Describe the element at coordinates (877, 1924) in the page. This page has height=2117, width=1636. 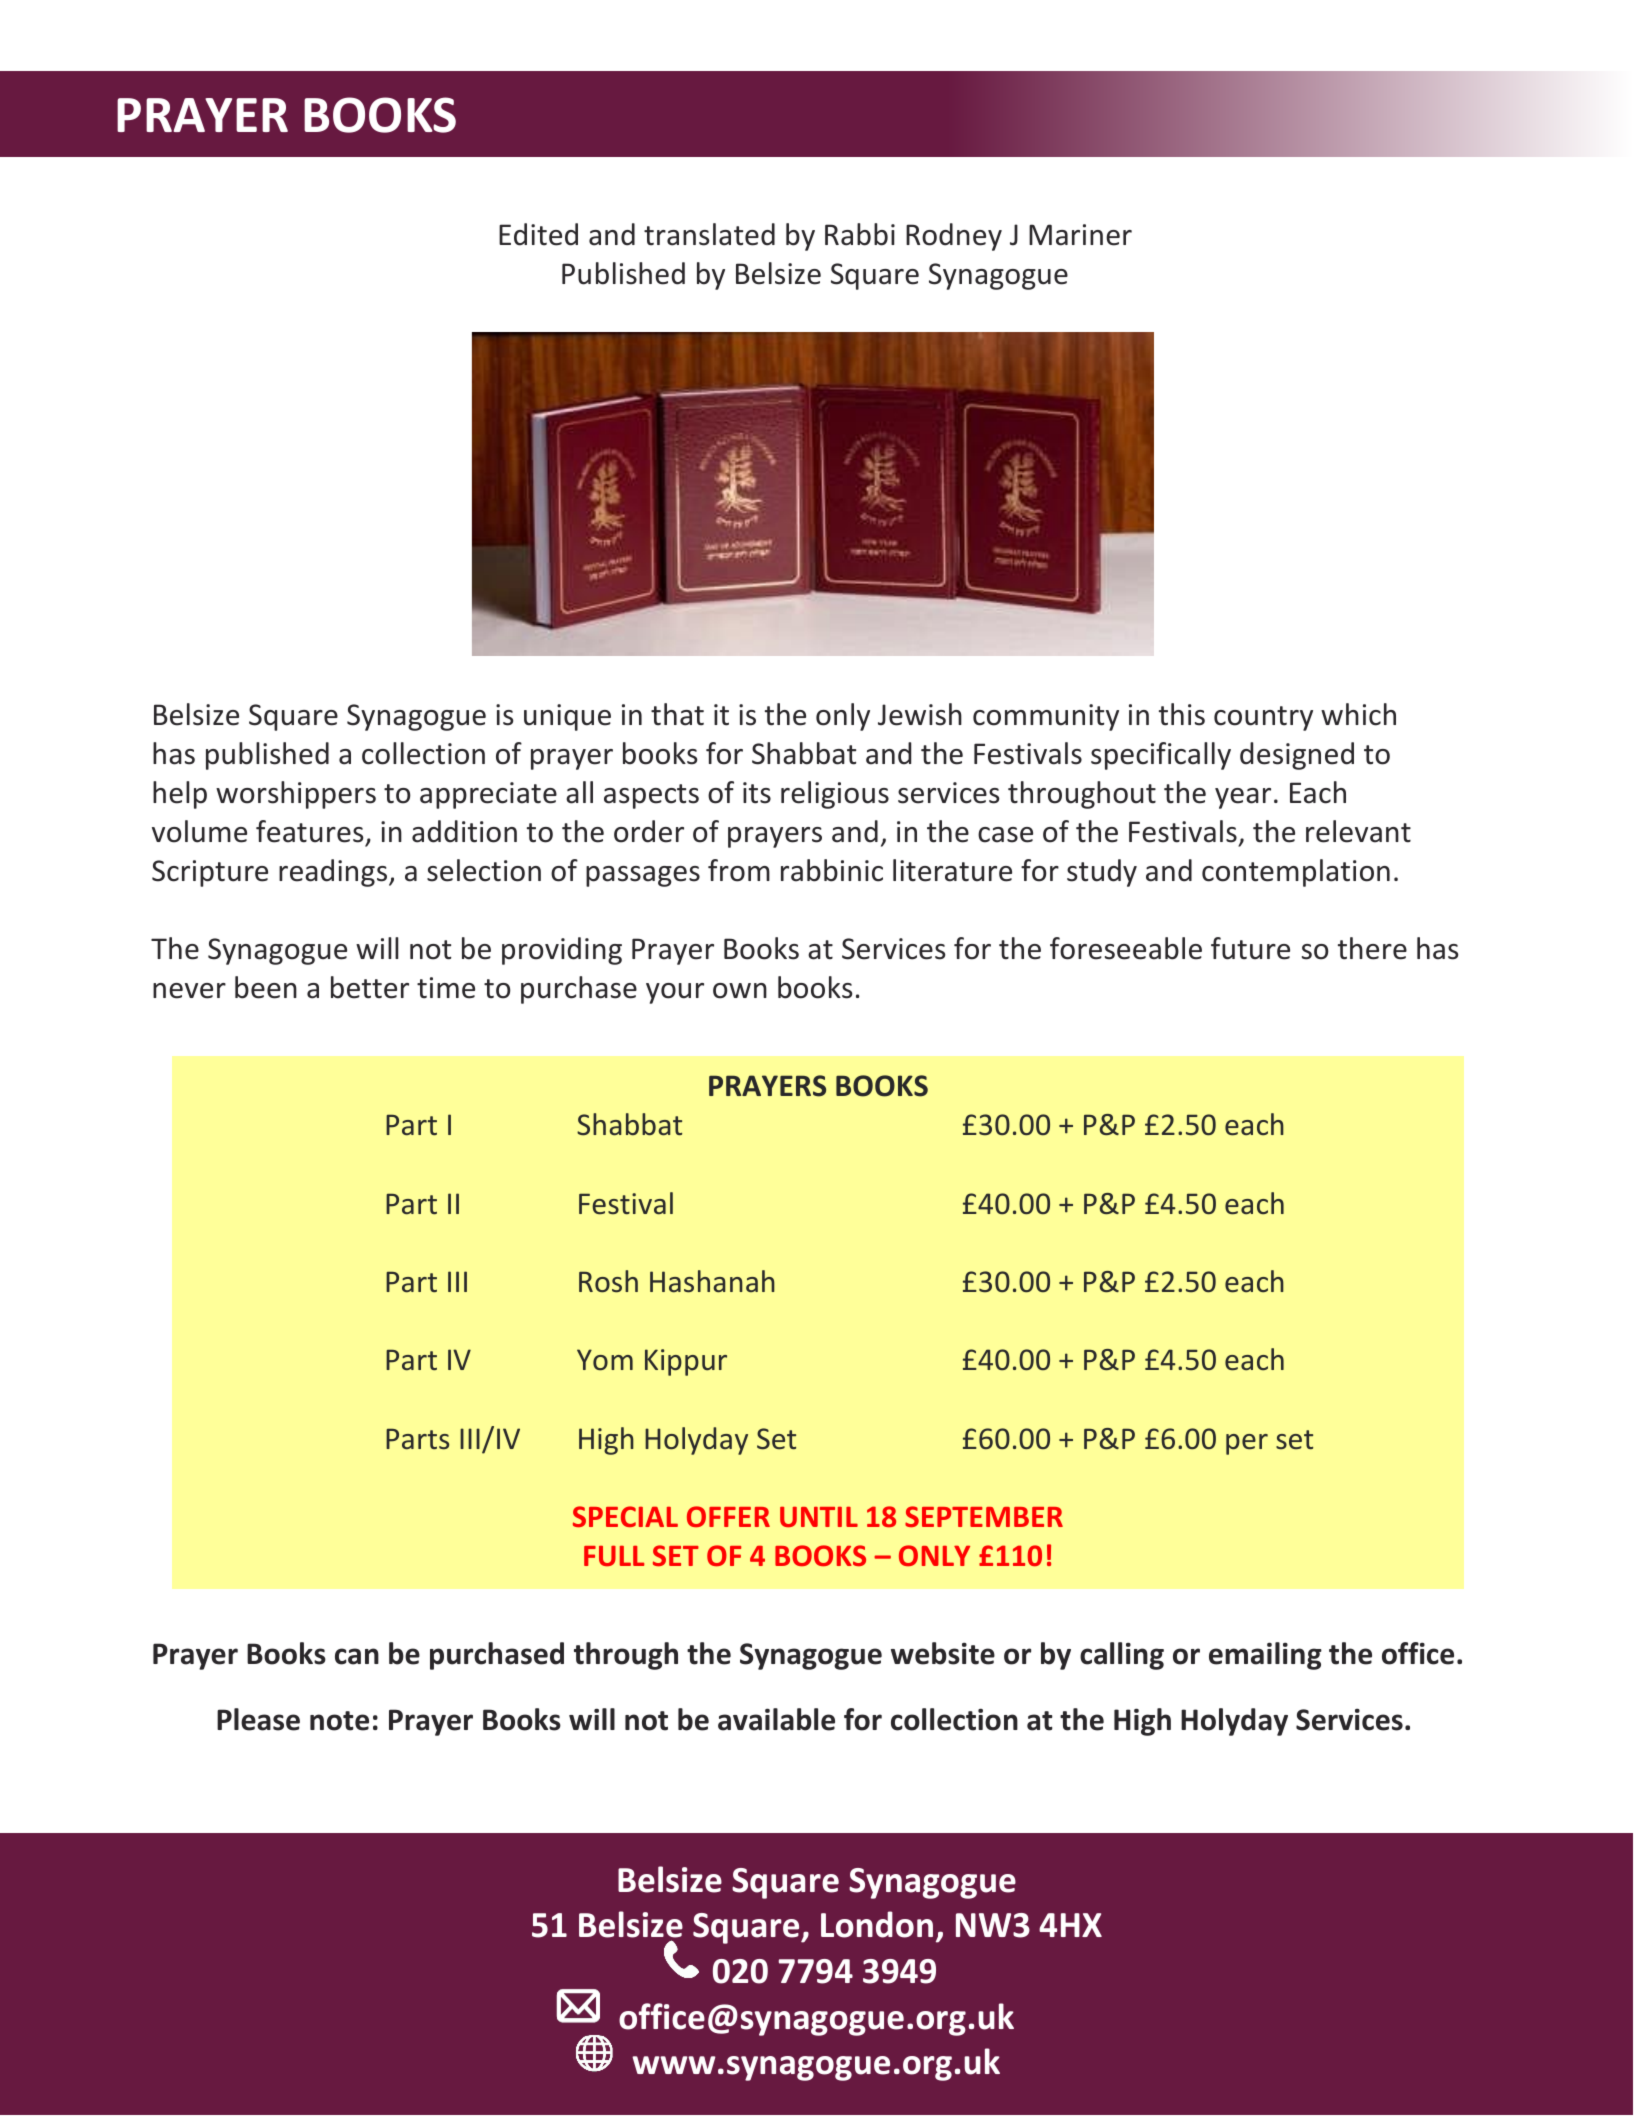
I see `London` at that location.
